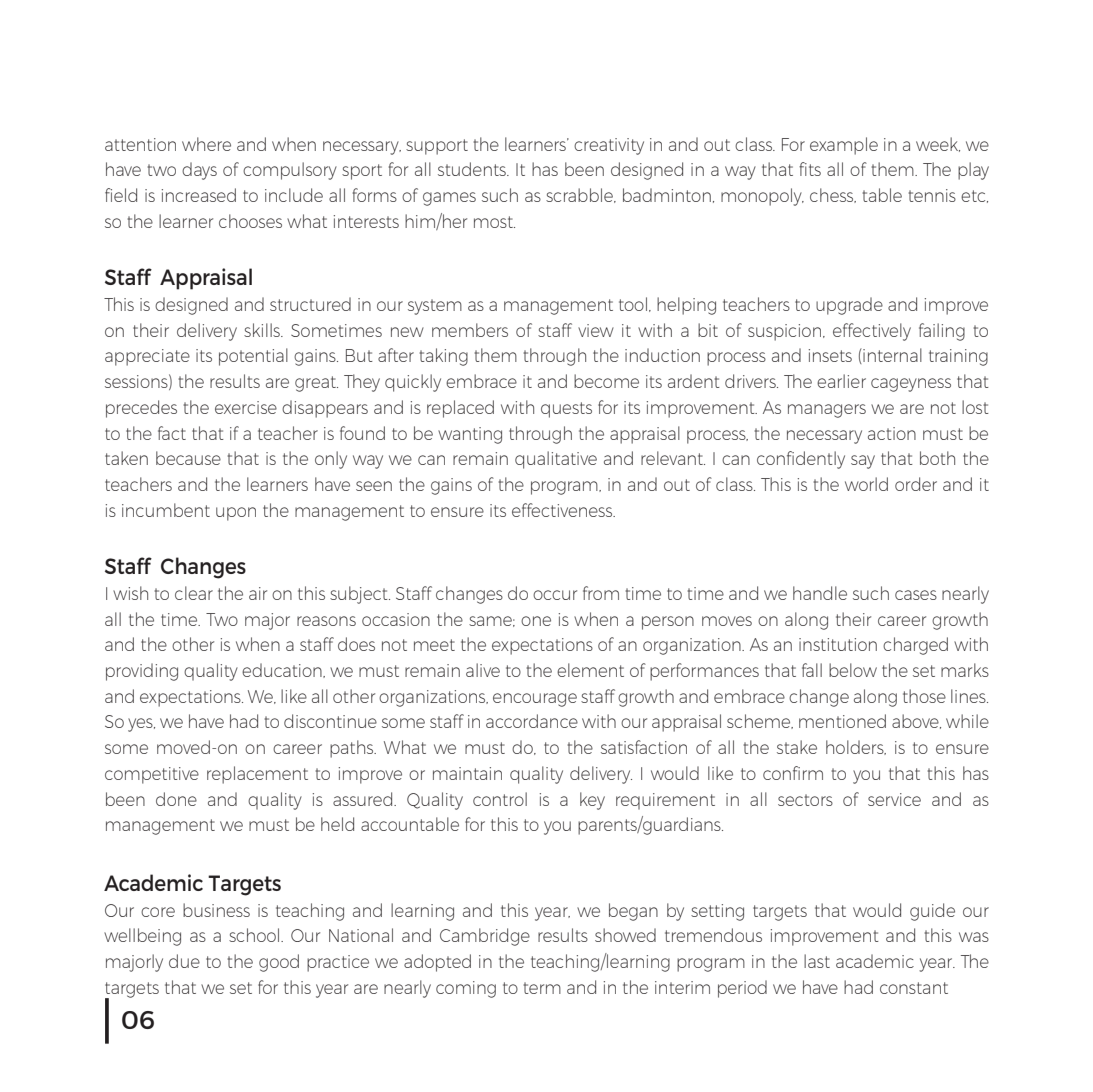 Image resolution: width=1093 pixels, height=1092 pixels. Describe the element at coordinates (916, 595) in the screenshot. I see `cases` at that location.
